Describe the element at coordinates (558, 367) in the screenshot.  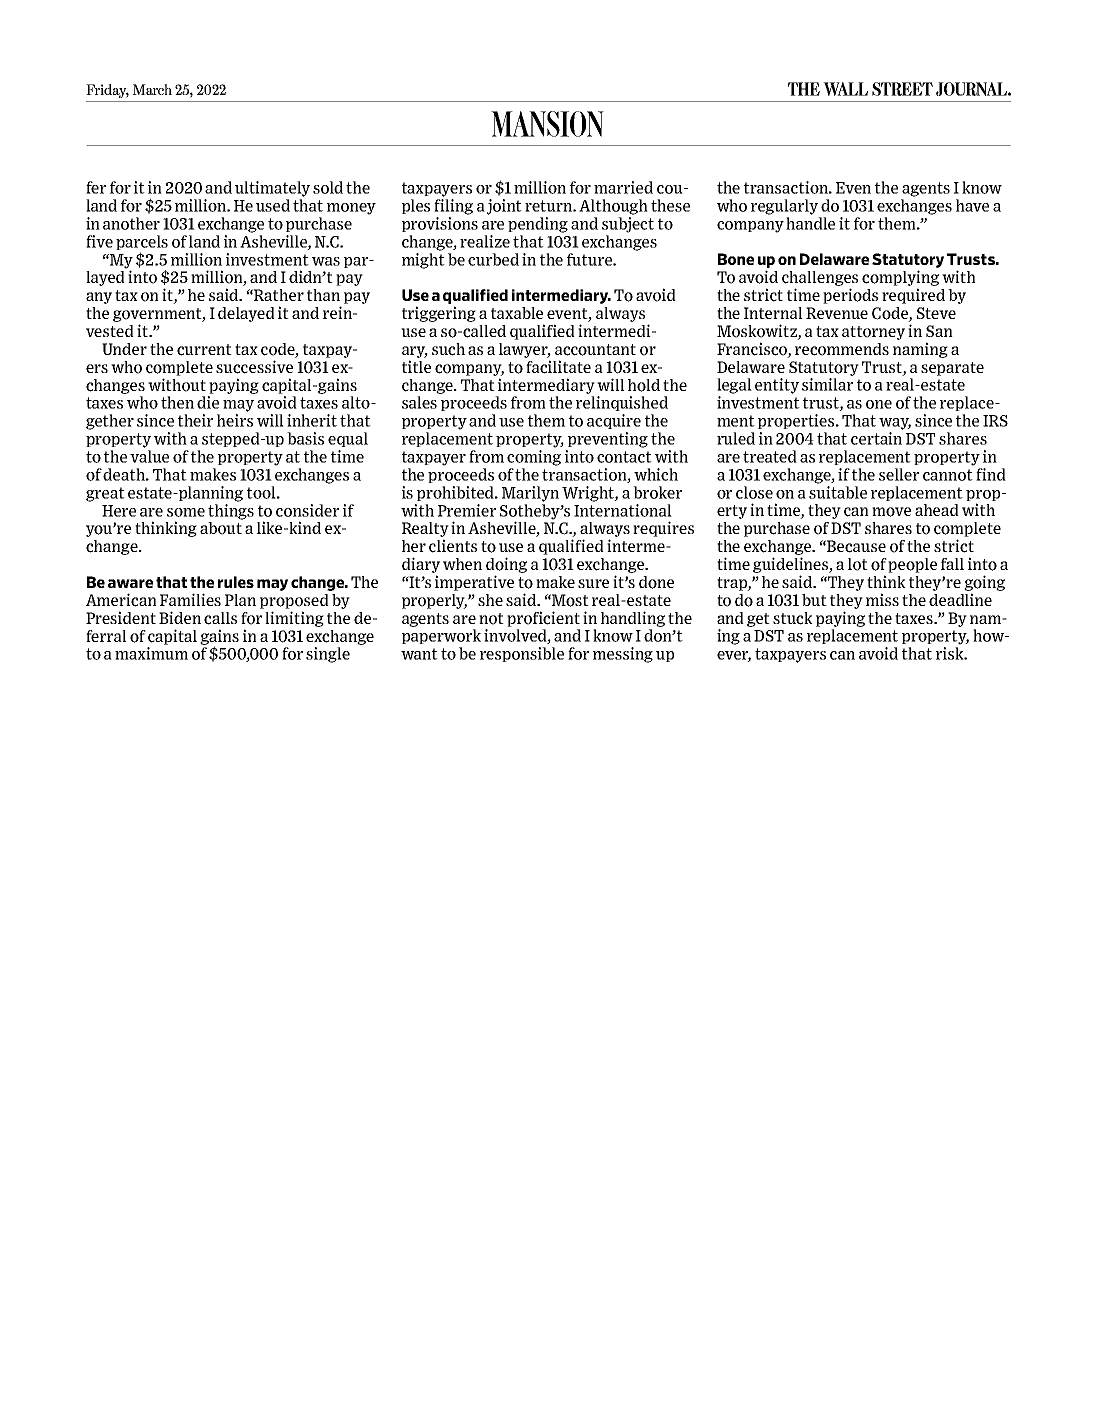
I see `facilitate` at that location.
